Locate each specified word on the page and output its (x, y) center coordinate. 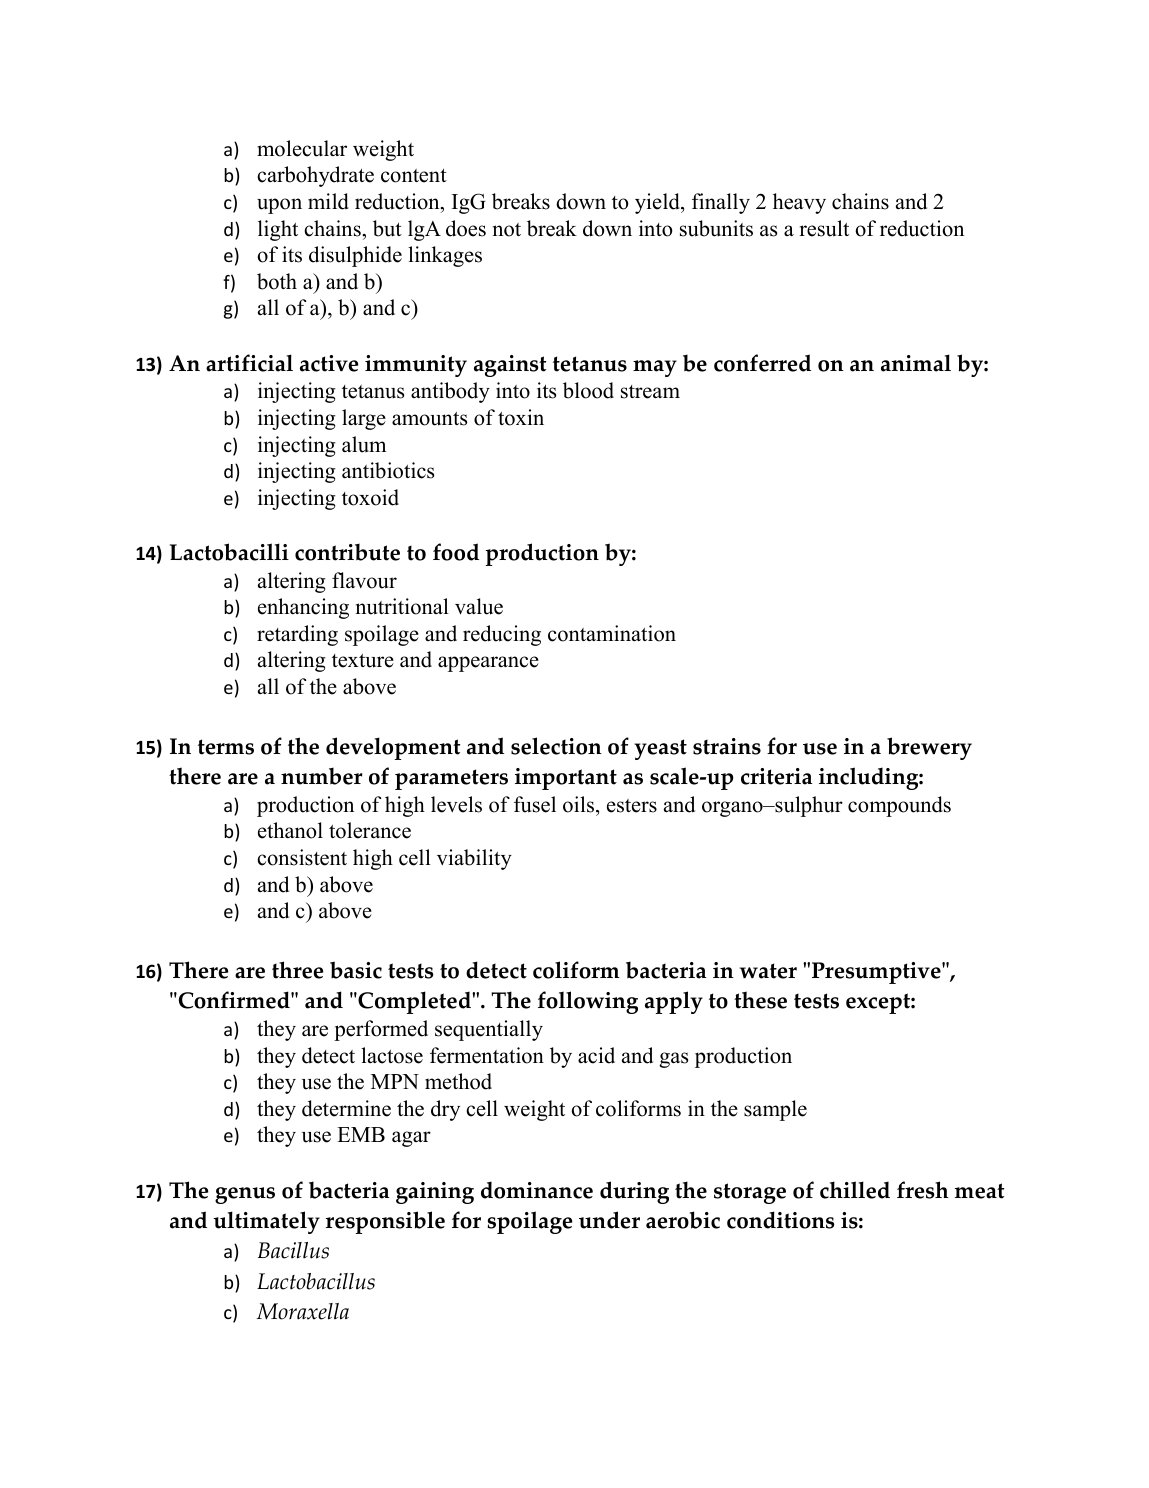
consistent (302, 857)
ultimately (266, 1222)
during (634, 1192)
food (456, 552)
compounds (899, 806)
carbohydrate (315, 176)
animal (916, 363)
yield (658, 203)
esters (632, 806)
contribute (347, 552)
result (824, 228)
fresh (923, 1190)
